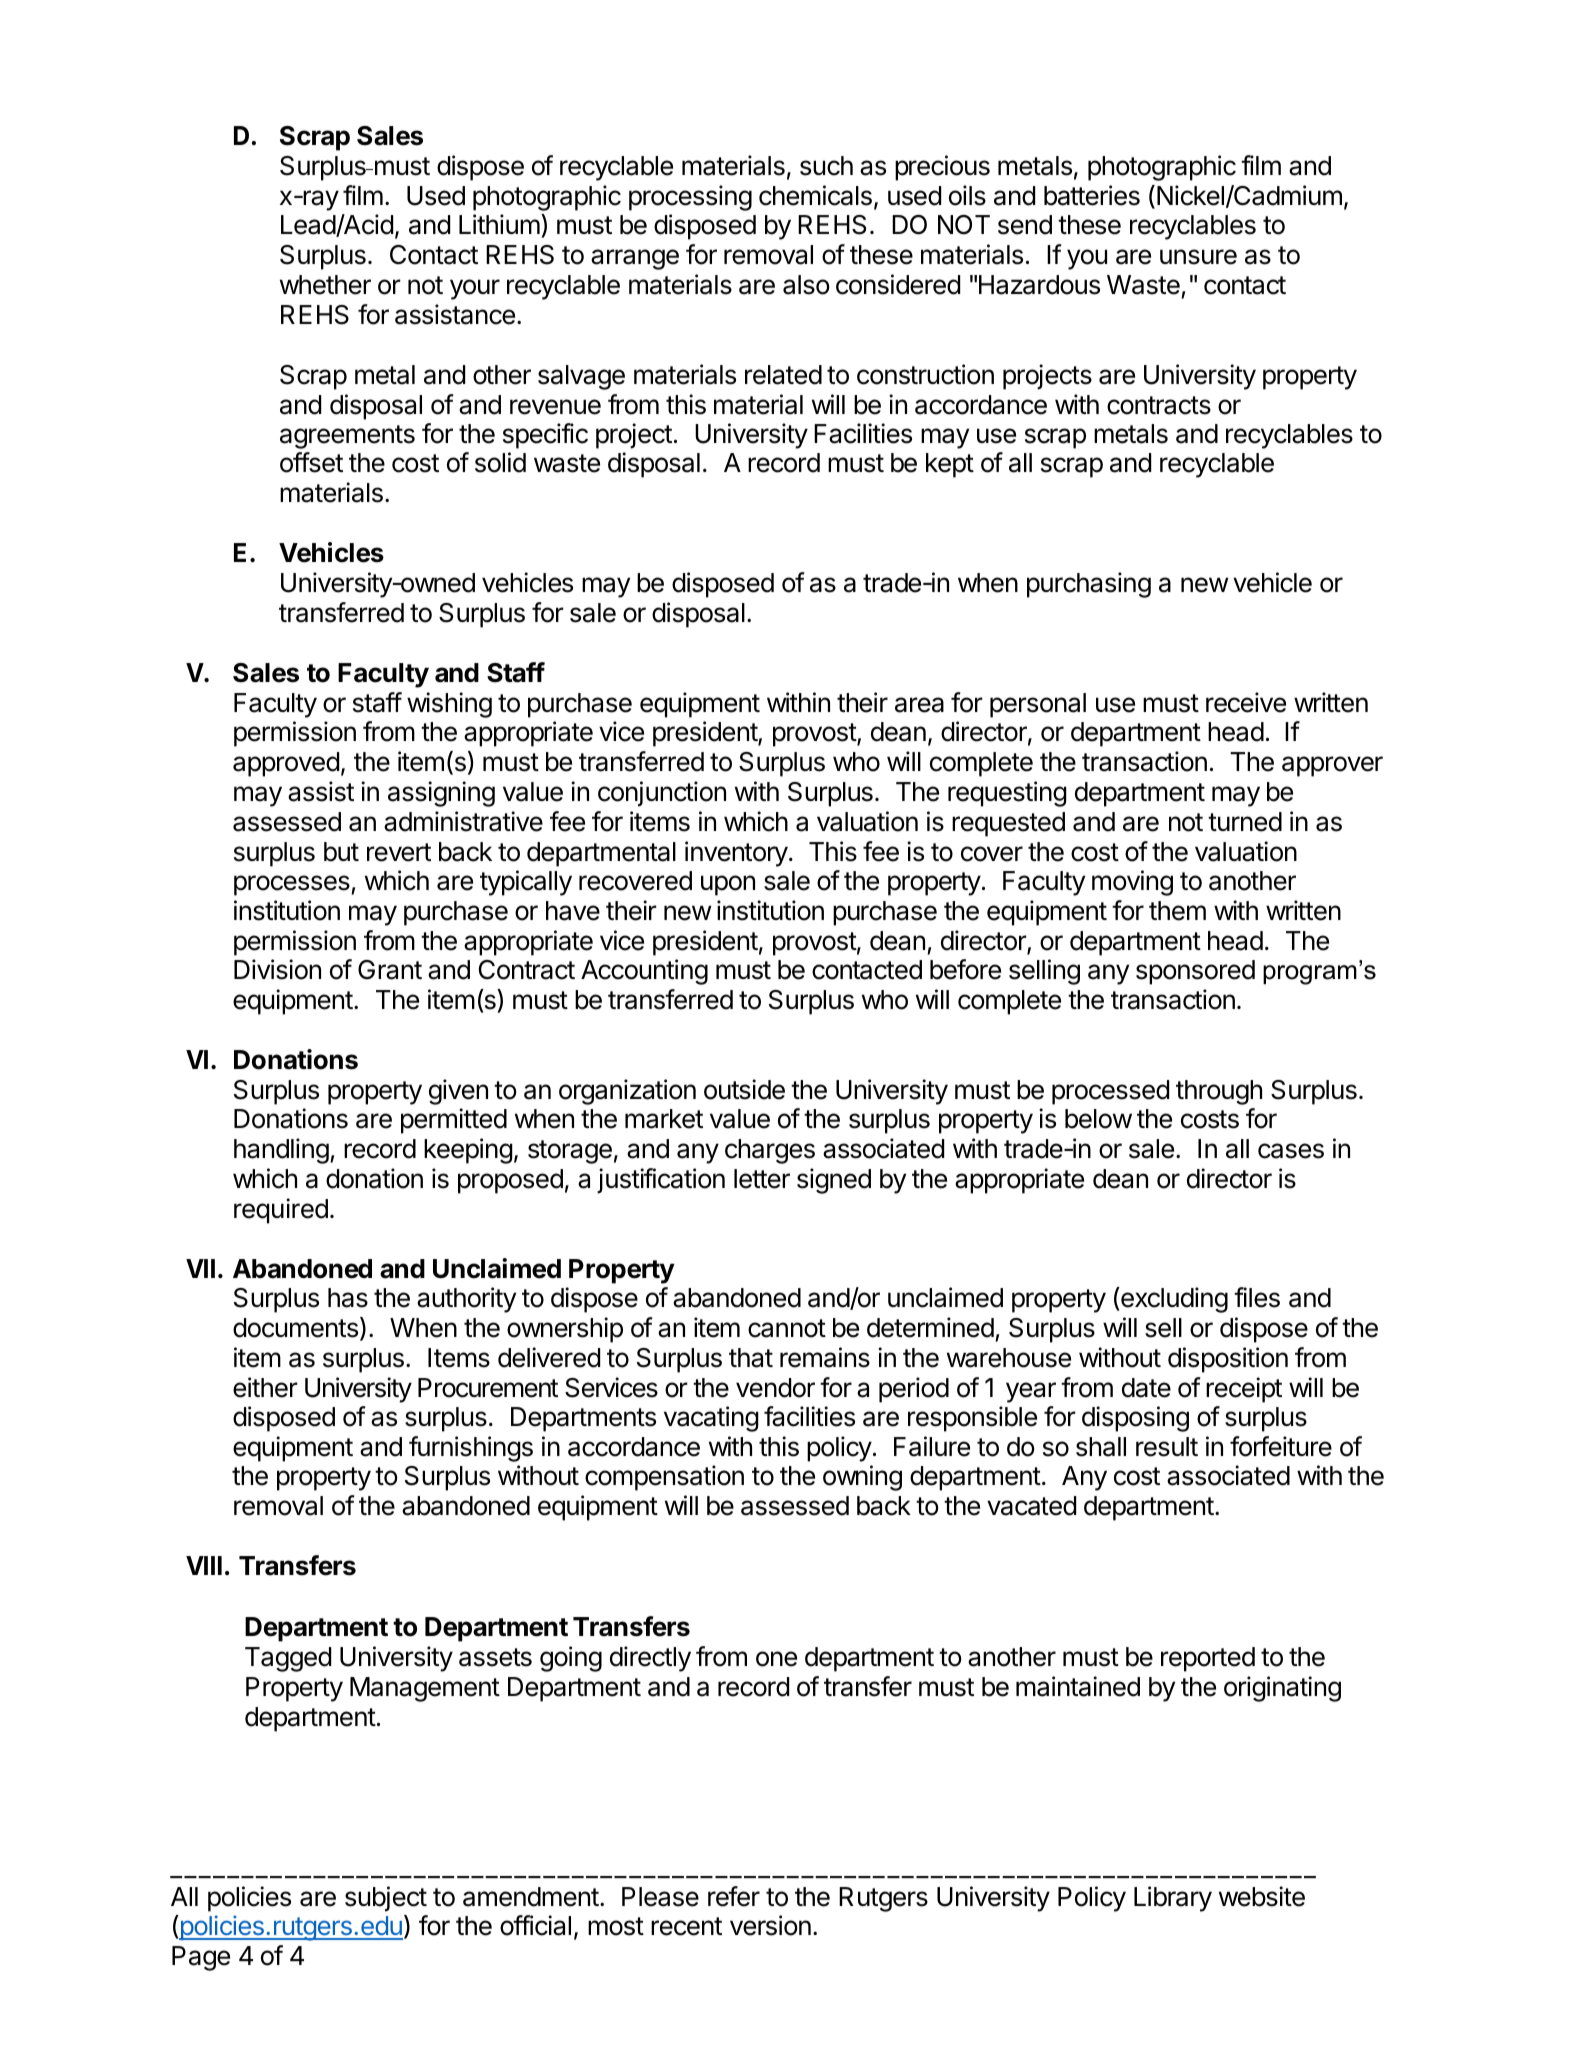 This page has width=1580, height=2045. I want to click on subject, so click(386, 1899).
